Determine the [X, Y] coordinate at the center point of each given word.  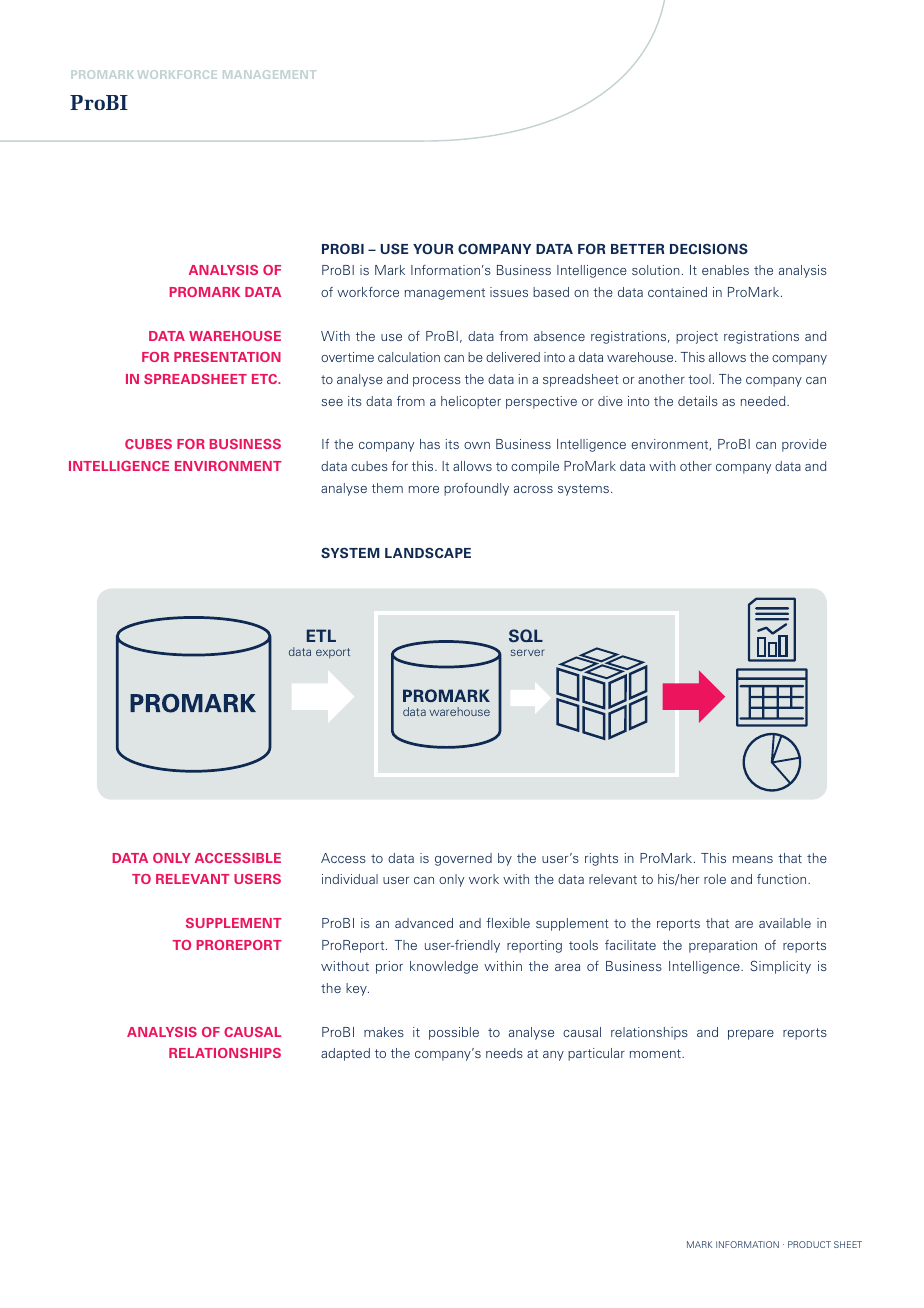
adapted [345, 1054]
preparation [723, 946]
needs [504, 1053]
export [333, 653]
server [528, 652]
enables [725, 270]
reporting [534, 946]
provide [804, 445]
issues [509, 292]
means [753, 859]
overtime [347, 357]
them [387, 488]
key [357, 989]
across [533, 489]
